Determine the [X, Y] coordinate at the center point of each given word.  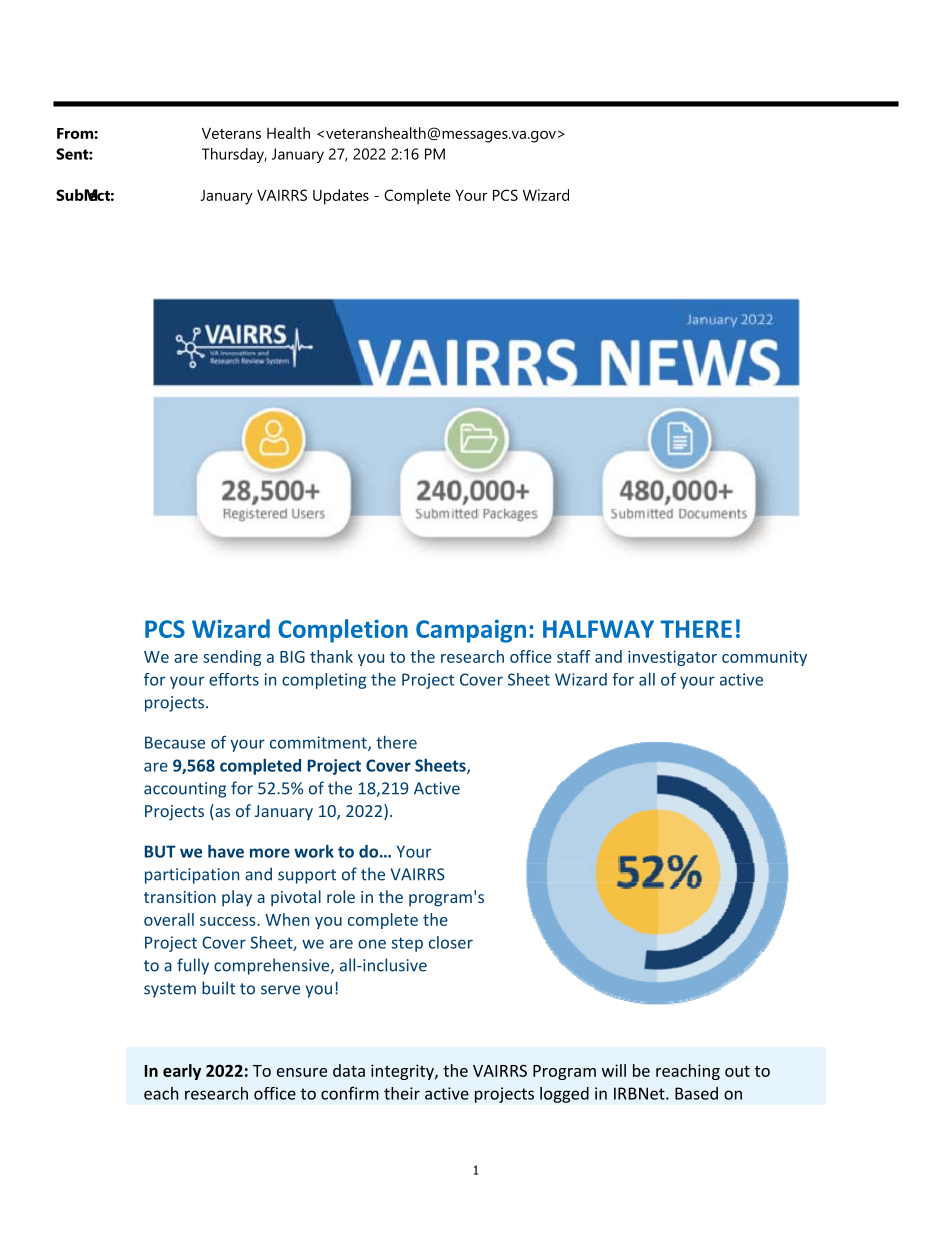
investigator [672, 658]
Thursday [234, 155]
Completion [343, 631]
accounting [185, 790]
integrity [403, 1072]
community [764, 658]
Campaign [471, 631]
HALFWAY [598, 629]
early [182, 1072]
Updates [341, 197]
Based [696, 1093]
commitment [319, 743]
